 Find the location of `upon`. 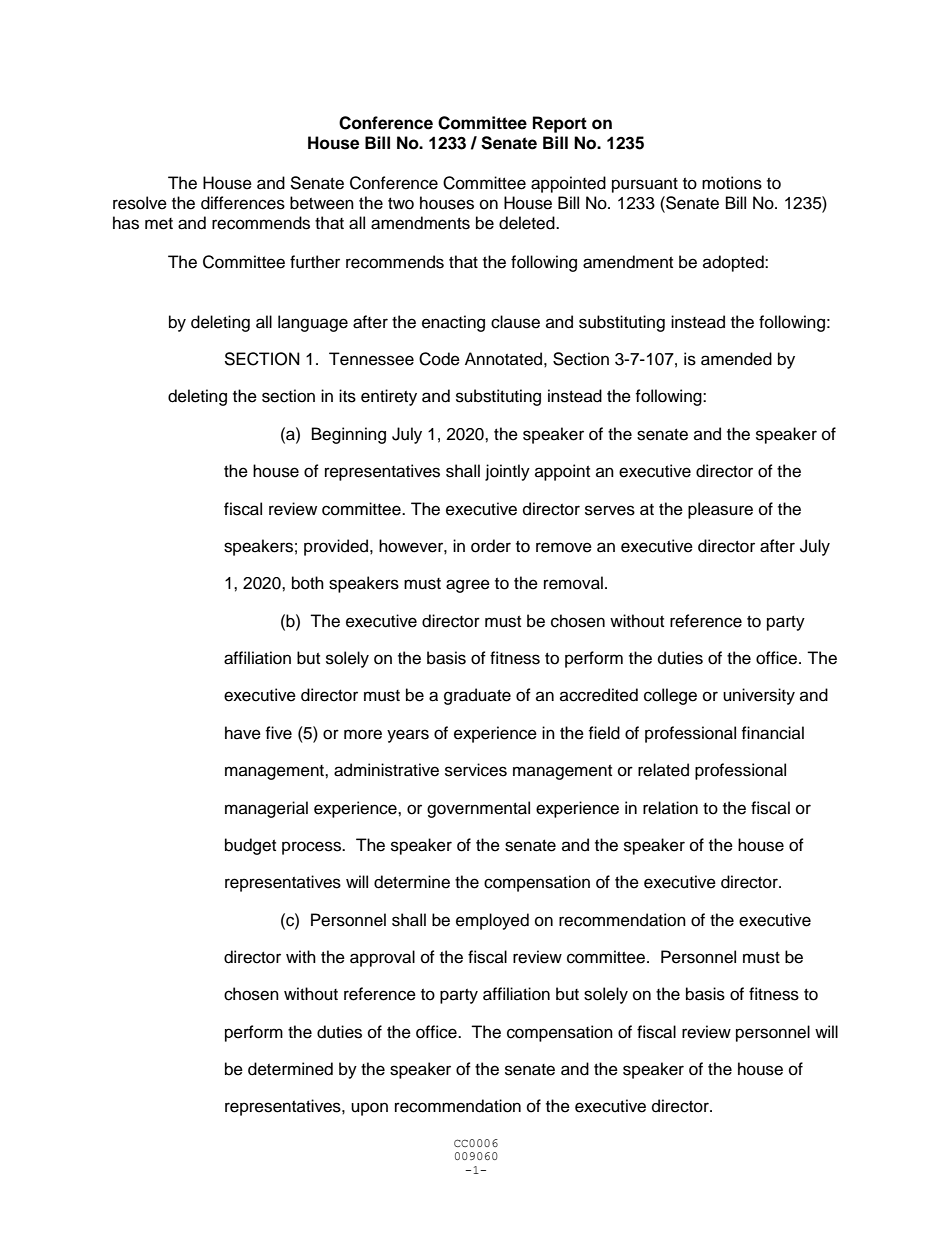

upon is located at coordinates (369, 1109).
